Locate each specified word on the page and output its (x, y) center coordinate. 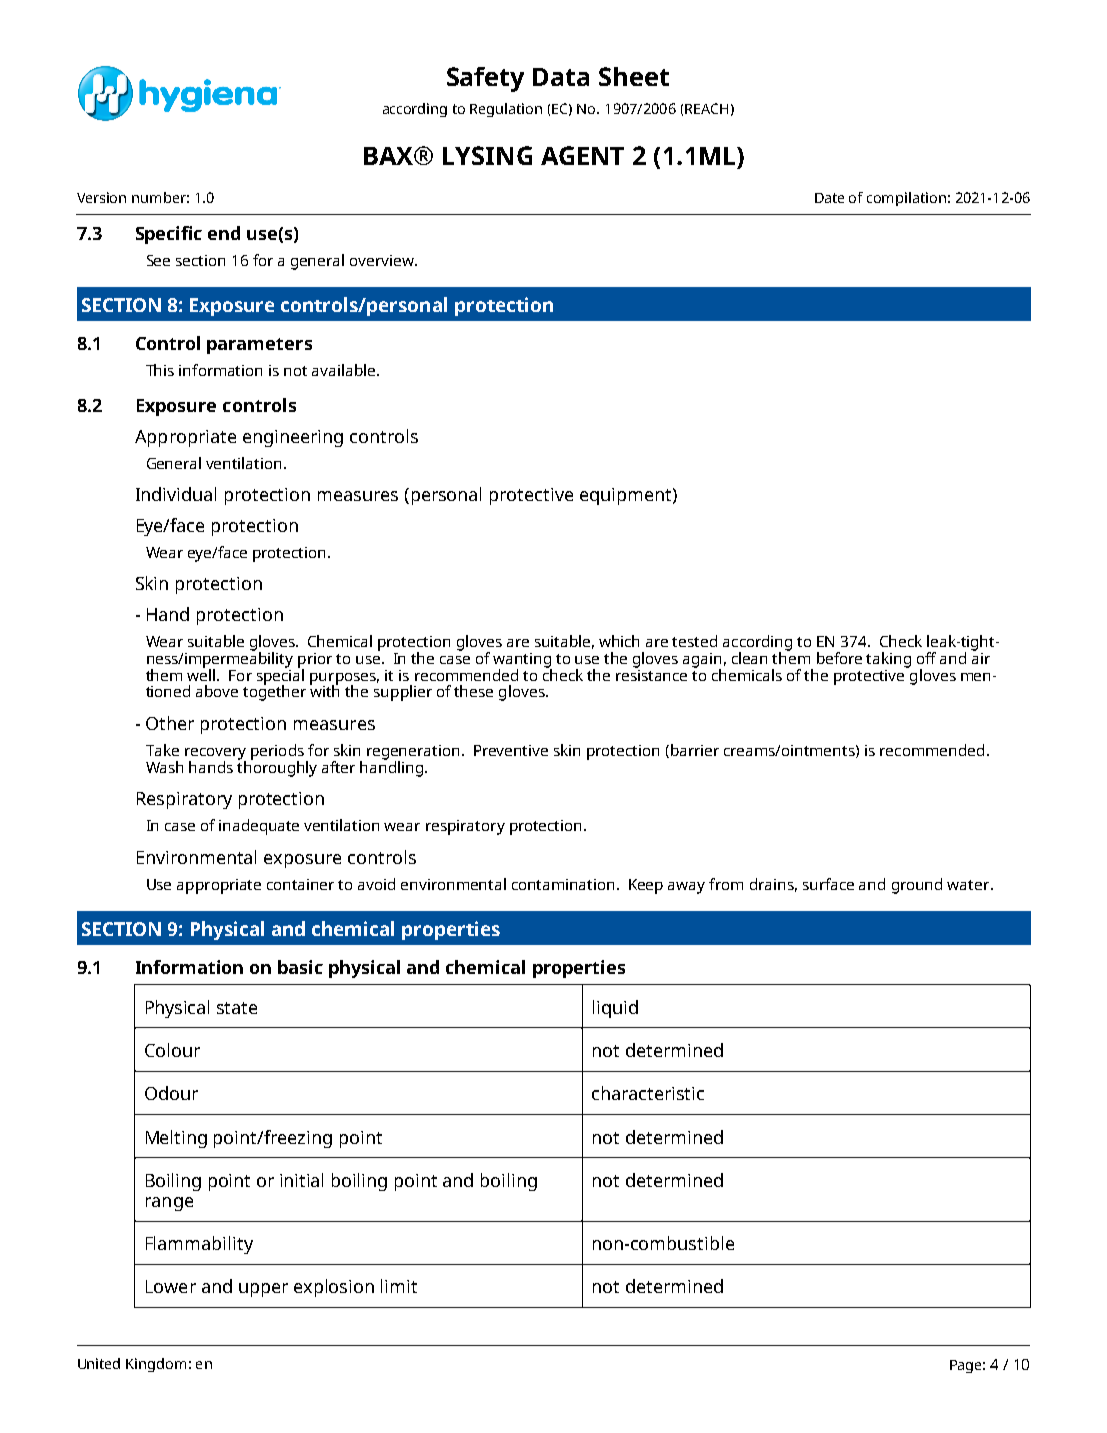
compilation (906, 199)
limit (399, 1286)
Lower (171, 1286)
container (300, 884)
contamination (563, 884)
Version (101, 197)
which (619, 641)
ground (917, 886)
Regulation (506, 110)
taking (888, 660)
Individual (176, 494)
